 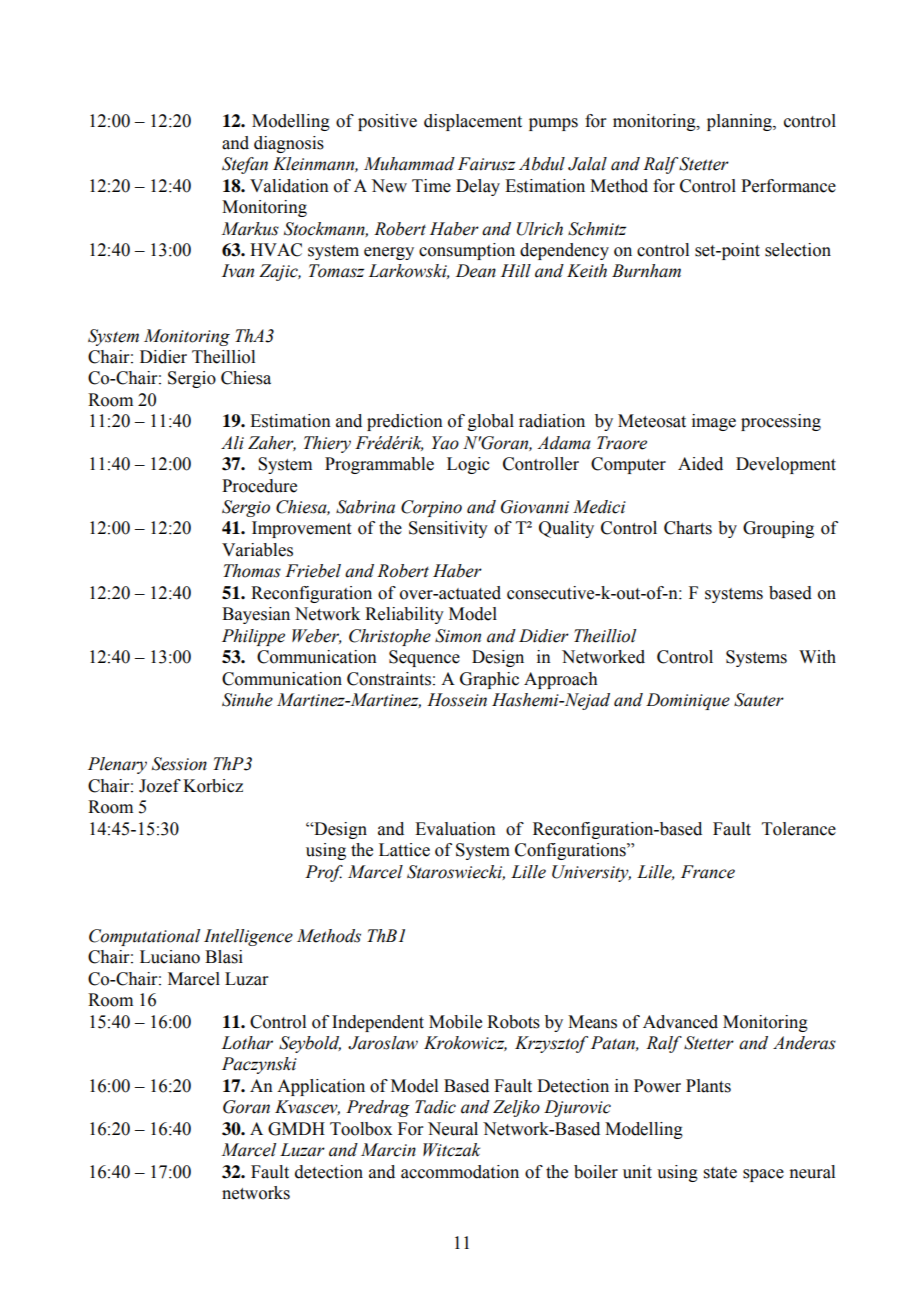 I want to click on accommodation, so click(x=460, y=1172).
